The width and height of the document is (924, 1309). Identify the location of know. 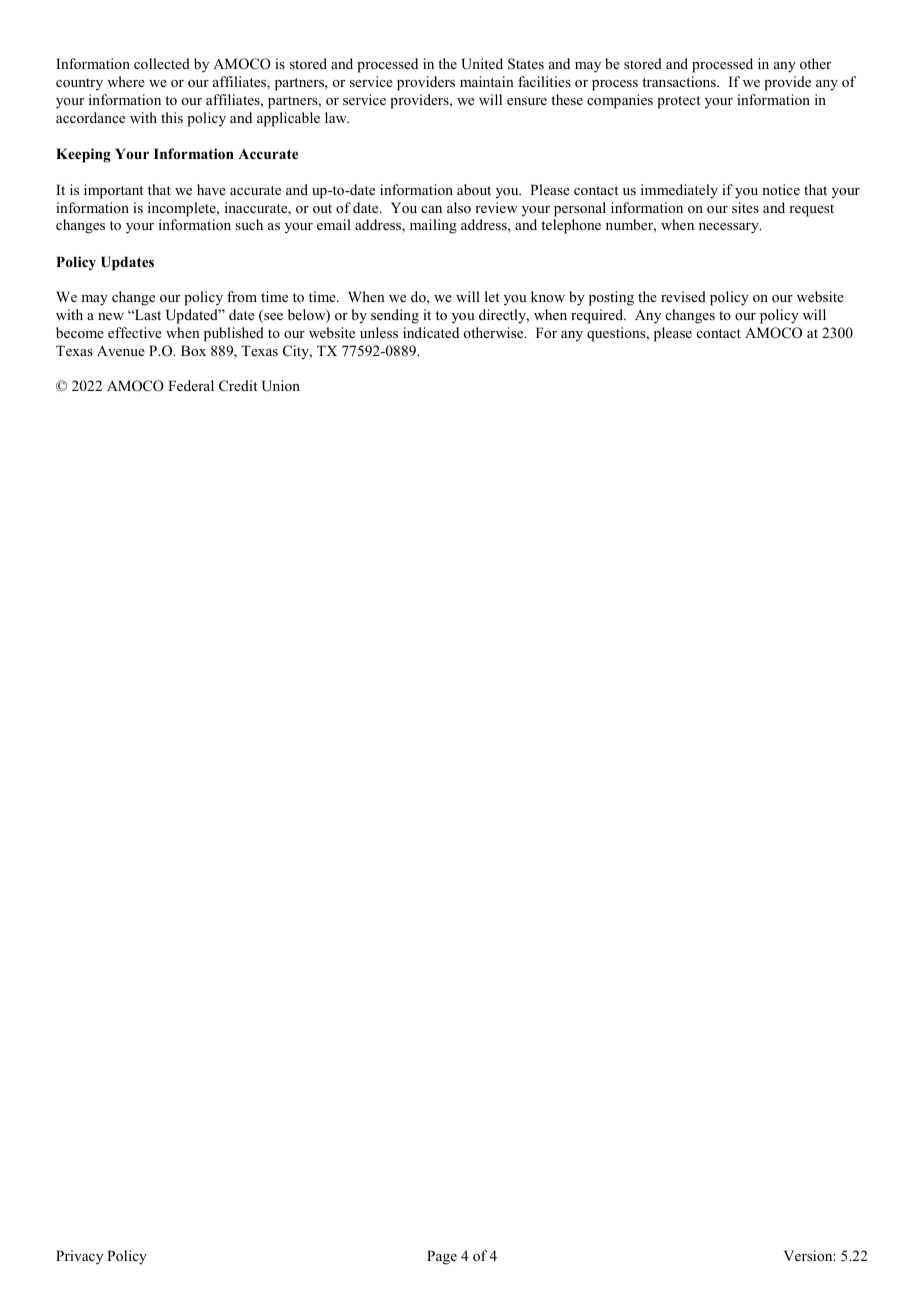
(548, 296).
